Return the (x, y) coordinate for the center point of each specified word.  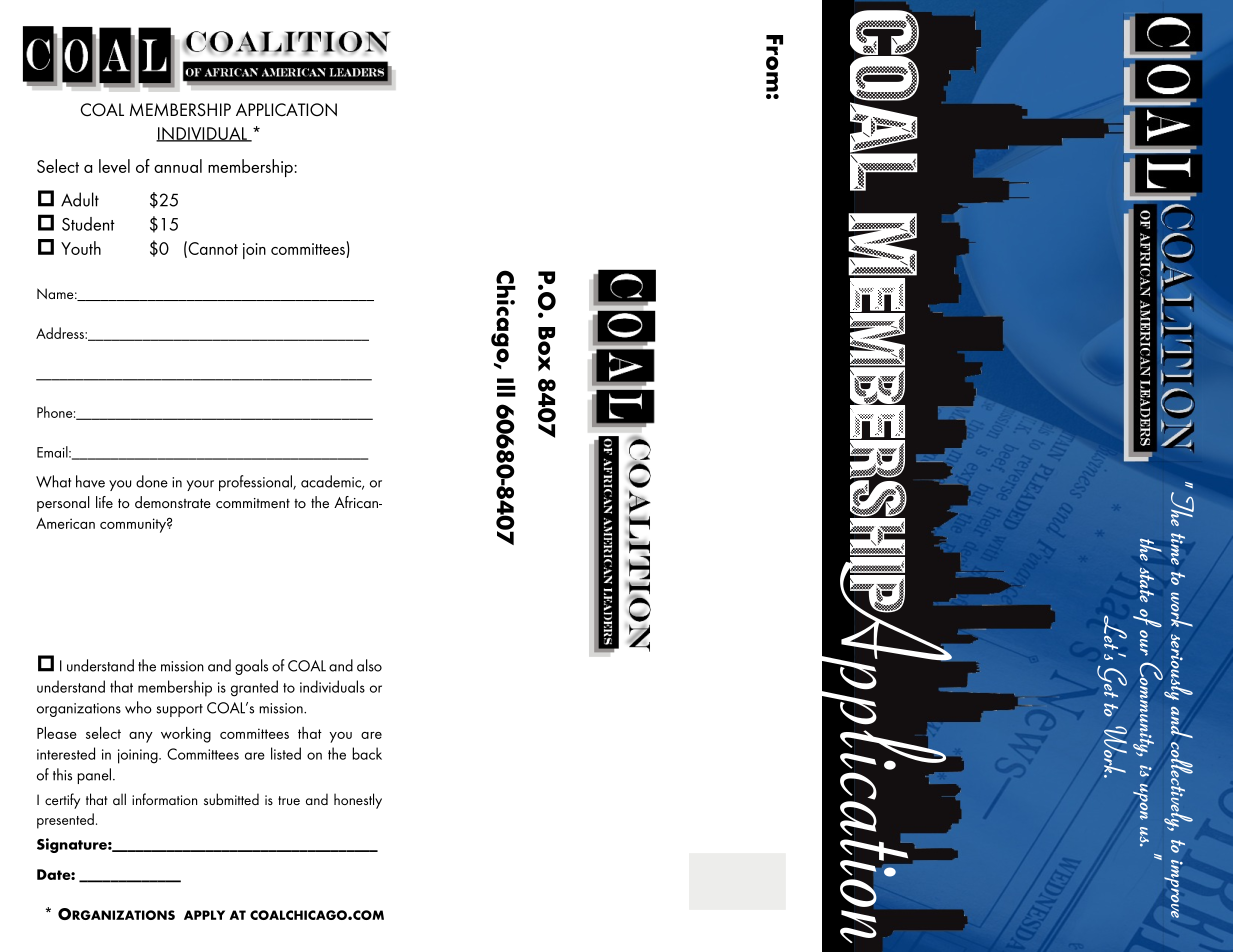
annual (178, 166)
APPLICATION (286, 109)
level (114, 166)
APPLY (204, 915)
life (104, 502)
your (200, 485)
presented (65, 821)
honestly (358, 801)
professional (256, 483)
